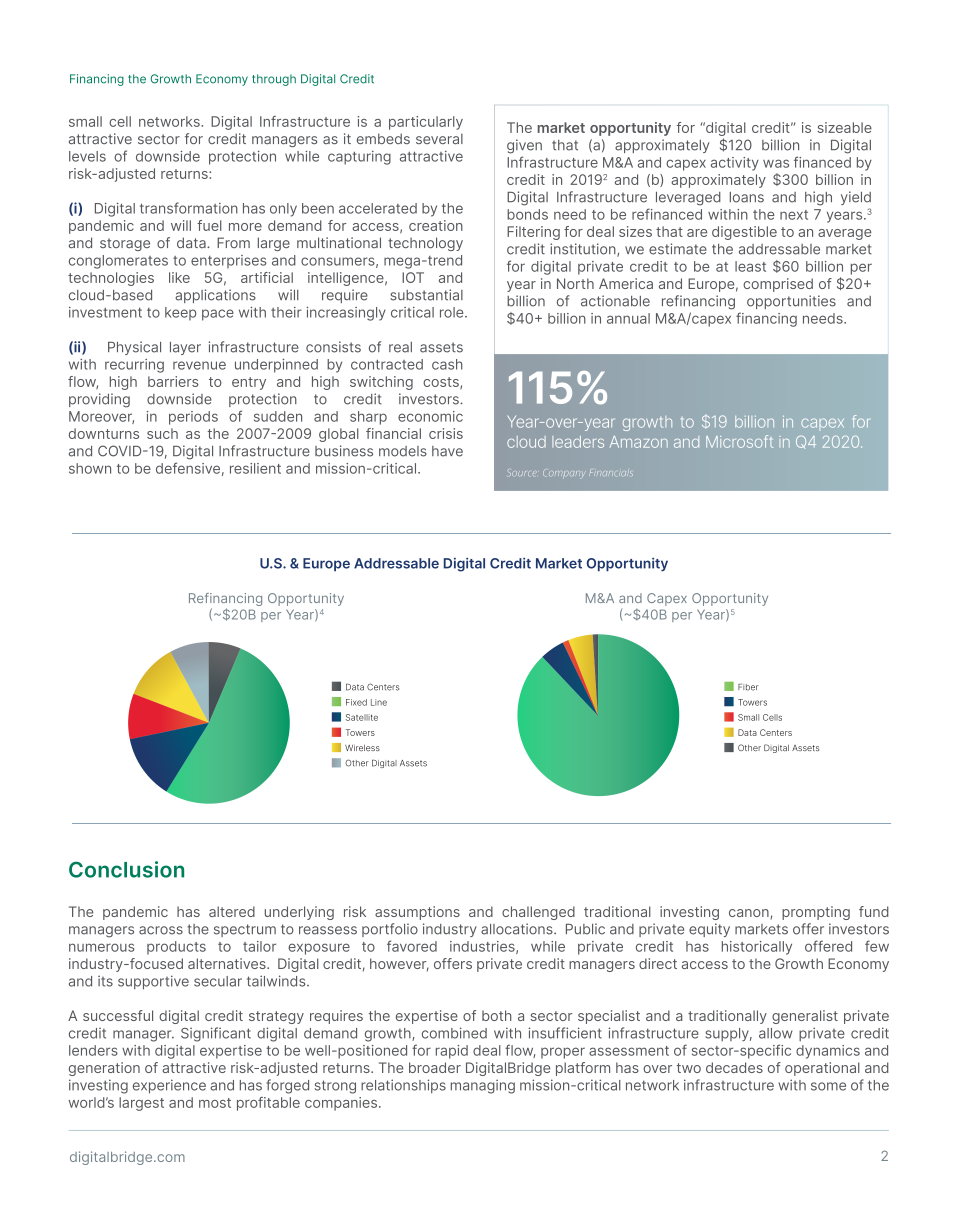 The width and height of the screenshot is (958, 1232). Describe the element at coordinates (126, 869) in the screenshot. I see `Conclusion` at that location.
